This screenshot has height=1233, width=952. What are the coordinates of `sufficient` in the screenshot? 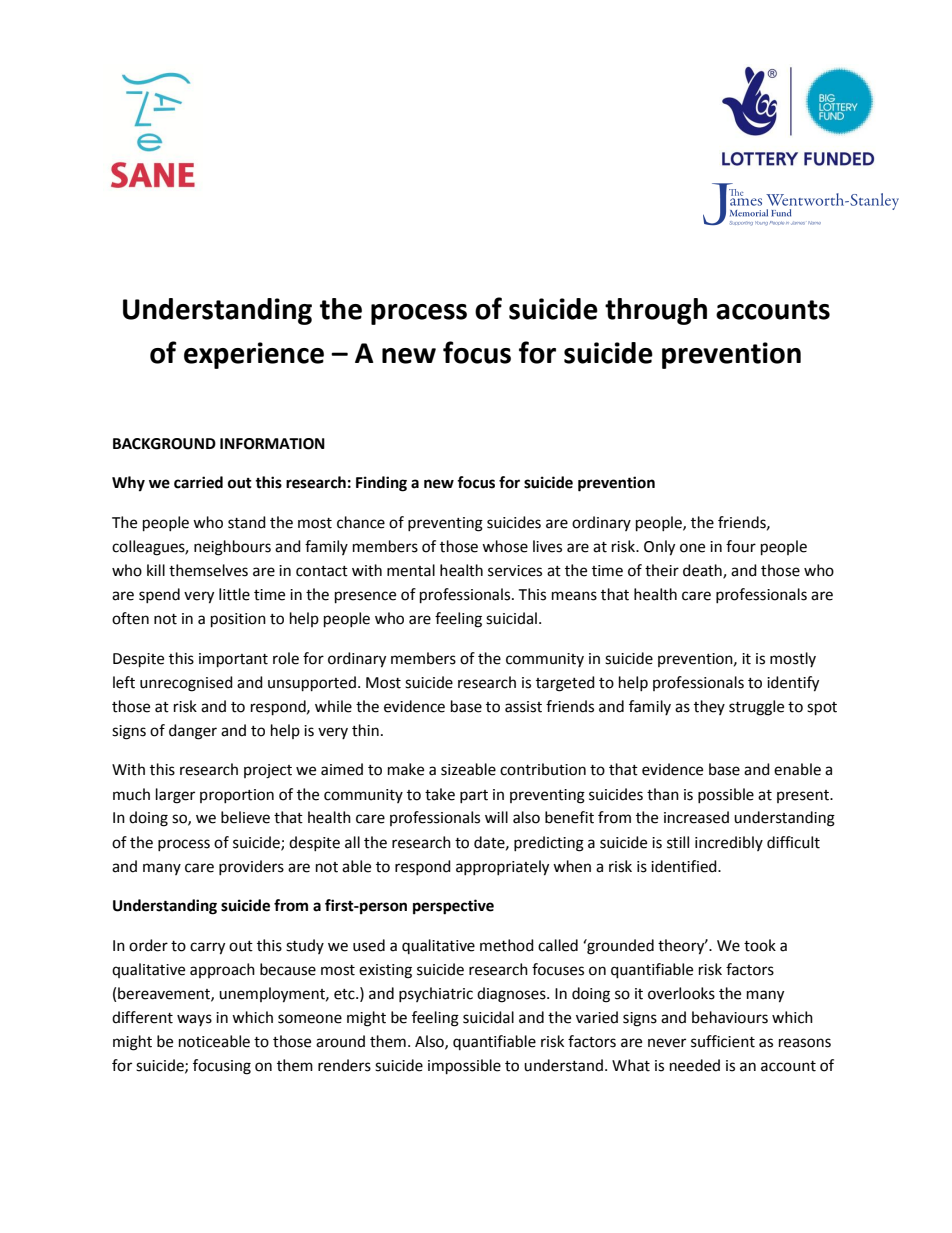 It's located at (723, 1041).
